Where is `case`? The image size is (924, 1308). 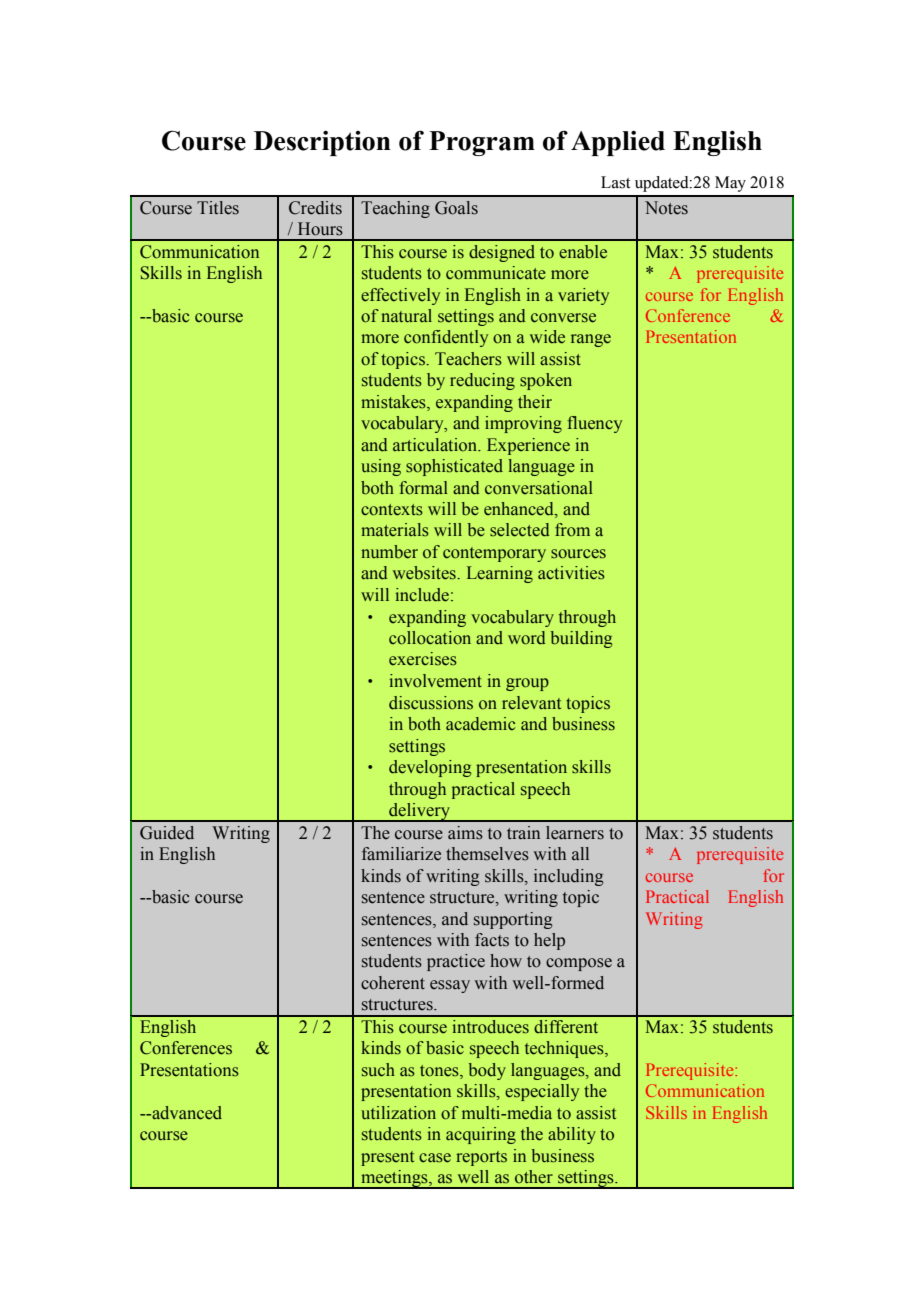 case is located at coordinates (435, 1158).
